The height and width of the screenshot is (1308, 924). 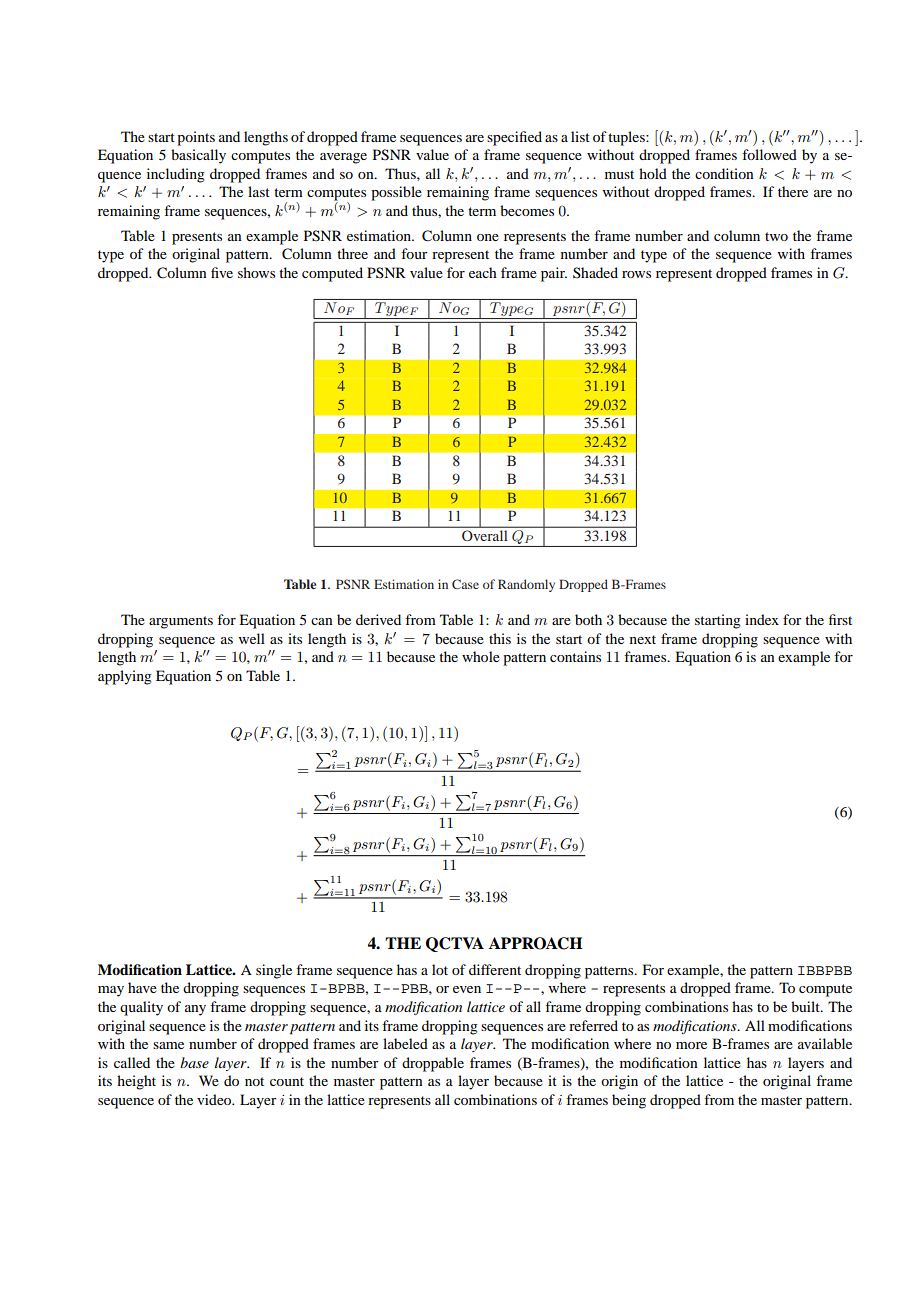 What do you see at coordinates (465, 584) in the screenshot?
I see `Case` at bounding box center [465, 584].
